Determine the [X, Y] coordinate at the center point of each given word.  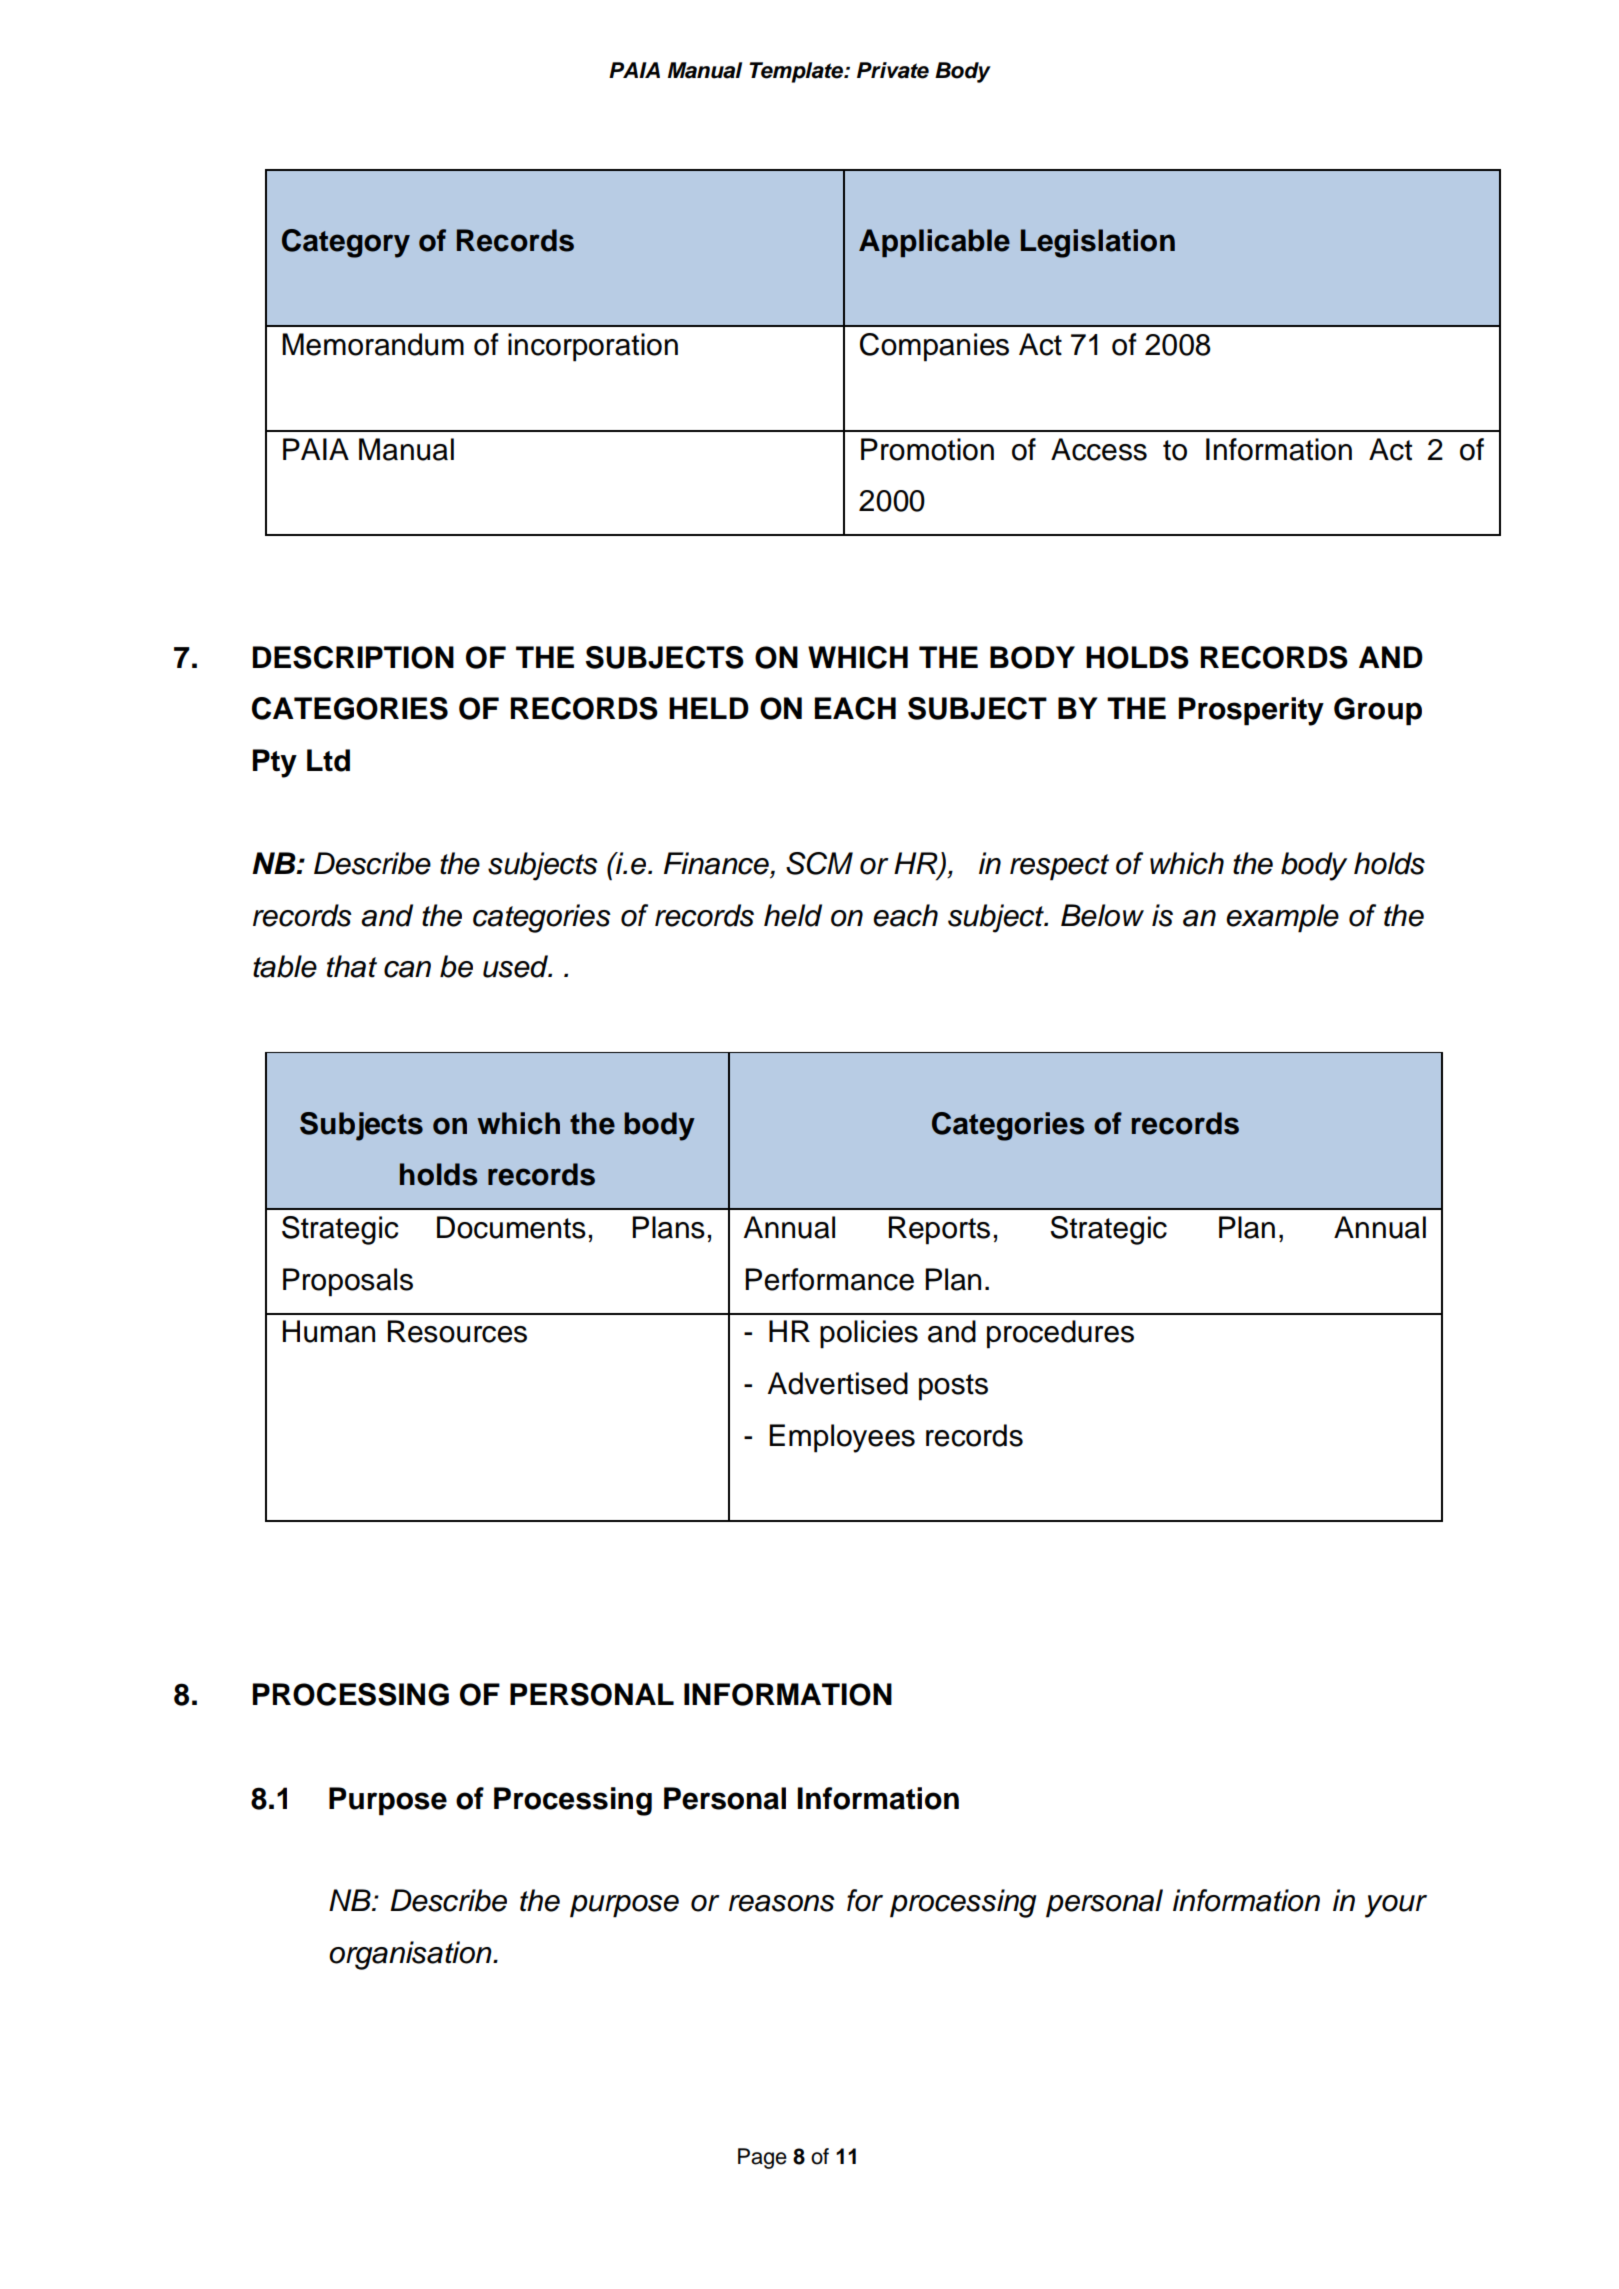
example [1282, 918]
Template [797, 72]
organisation [411, 1955]
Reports [939, 1230]
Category [346, 243]
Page [762, 2158]
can [407, 969]
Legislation [1098, 243]
